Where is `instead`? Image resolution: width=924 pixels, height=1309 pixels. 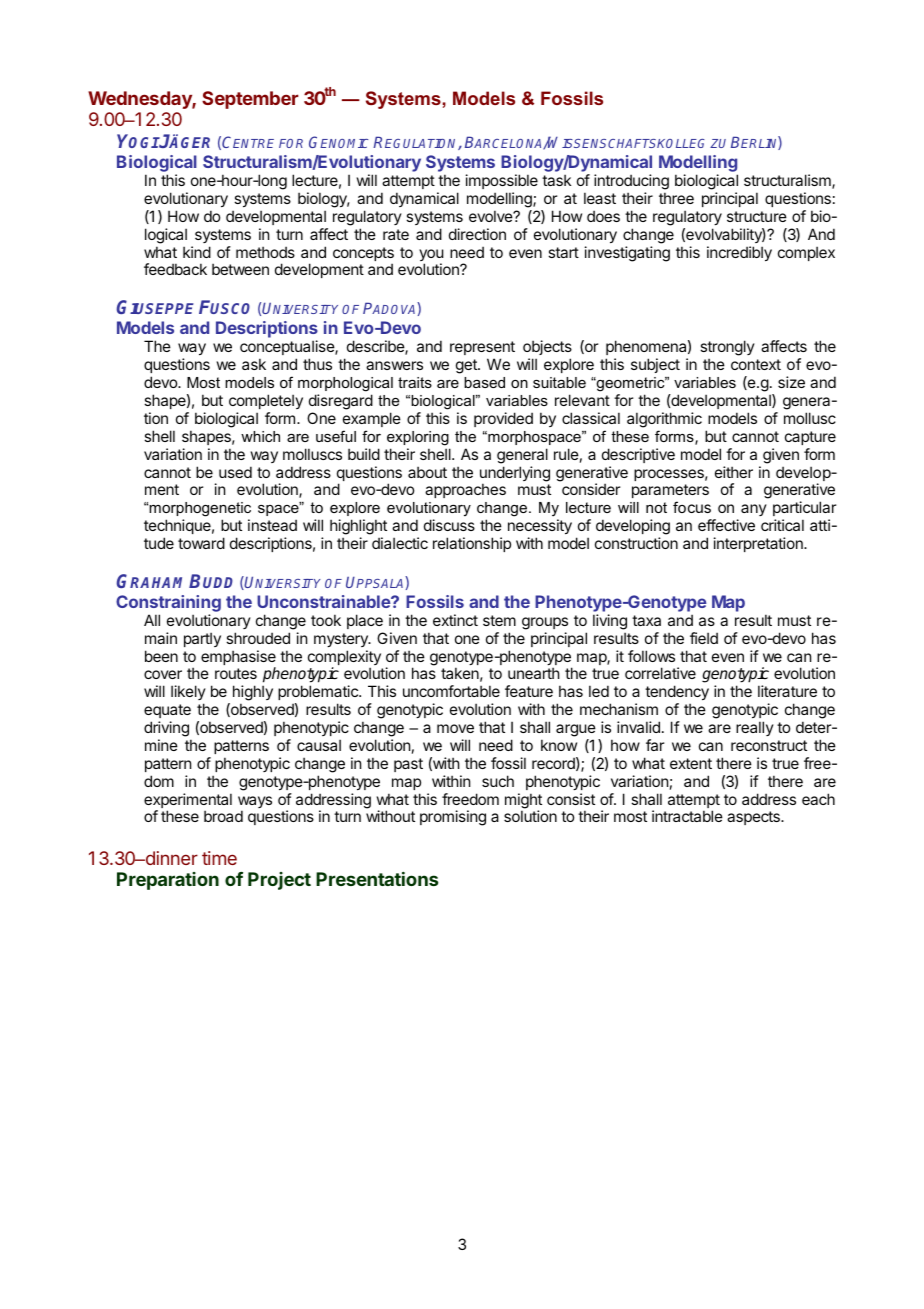
instead is located at coordinates (272, 525).
